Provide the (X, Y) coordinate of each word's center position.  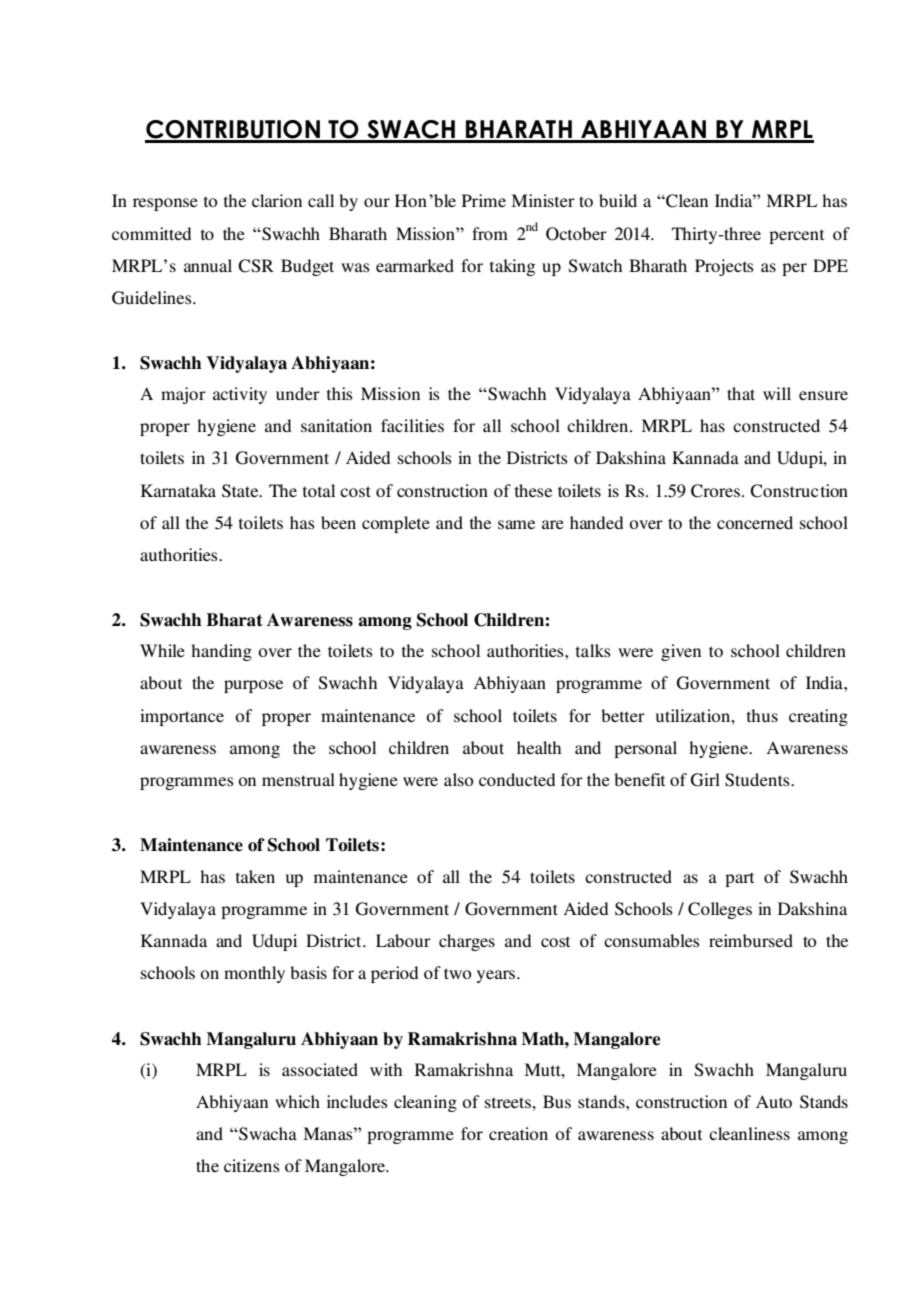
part (739, 879)
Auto (774, 1101)
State (241, 491)
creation (518, 1133)
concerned (755, 522)
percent (796, 236)
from (490, 233)
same (516, 524)
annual (208, 265)
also (458, 779)
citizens (252, 1165)
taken (255, 876)
